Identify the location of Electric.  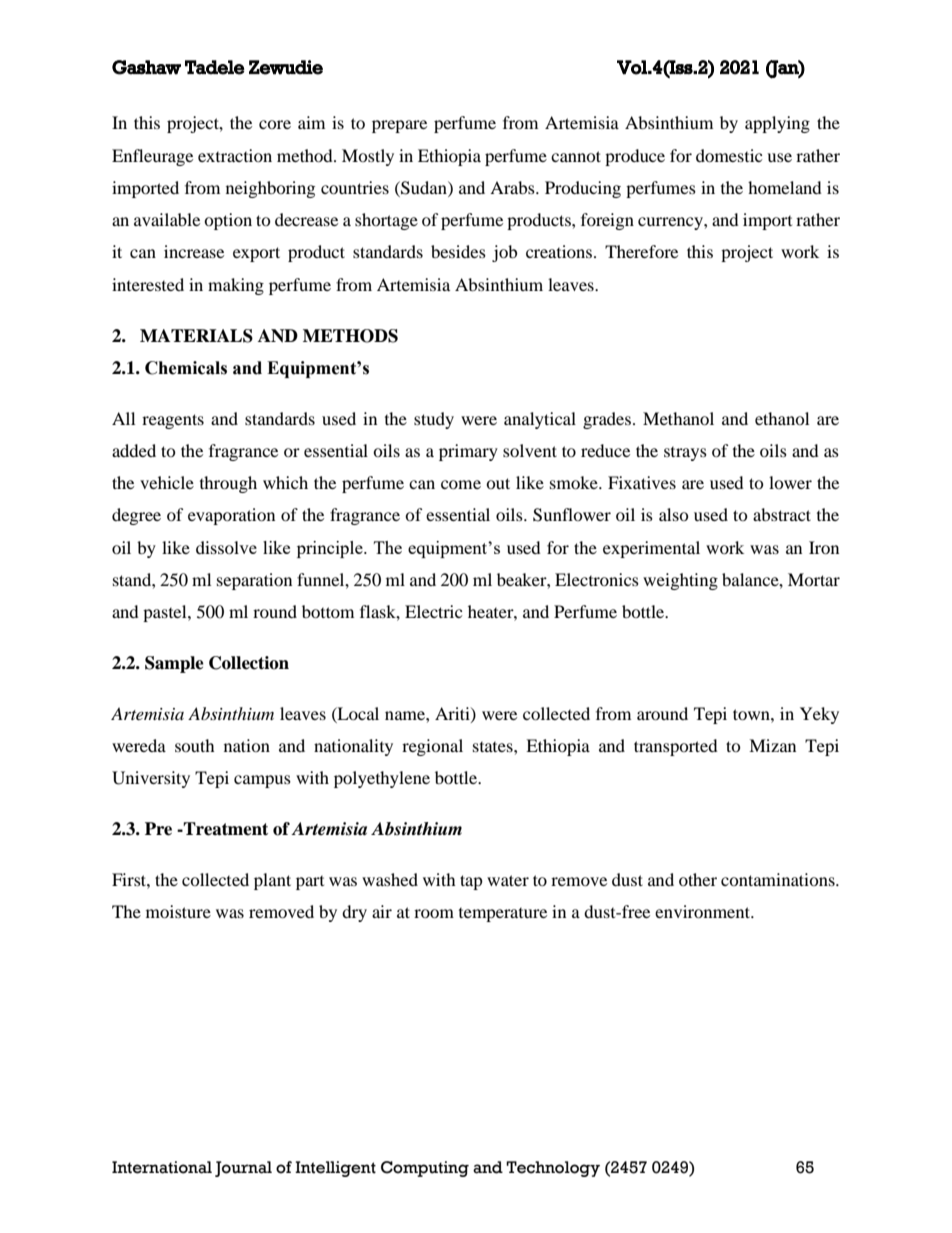
(433, 611).
